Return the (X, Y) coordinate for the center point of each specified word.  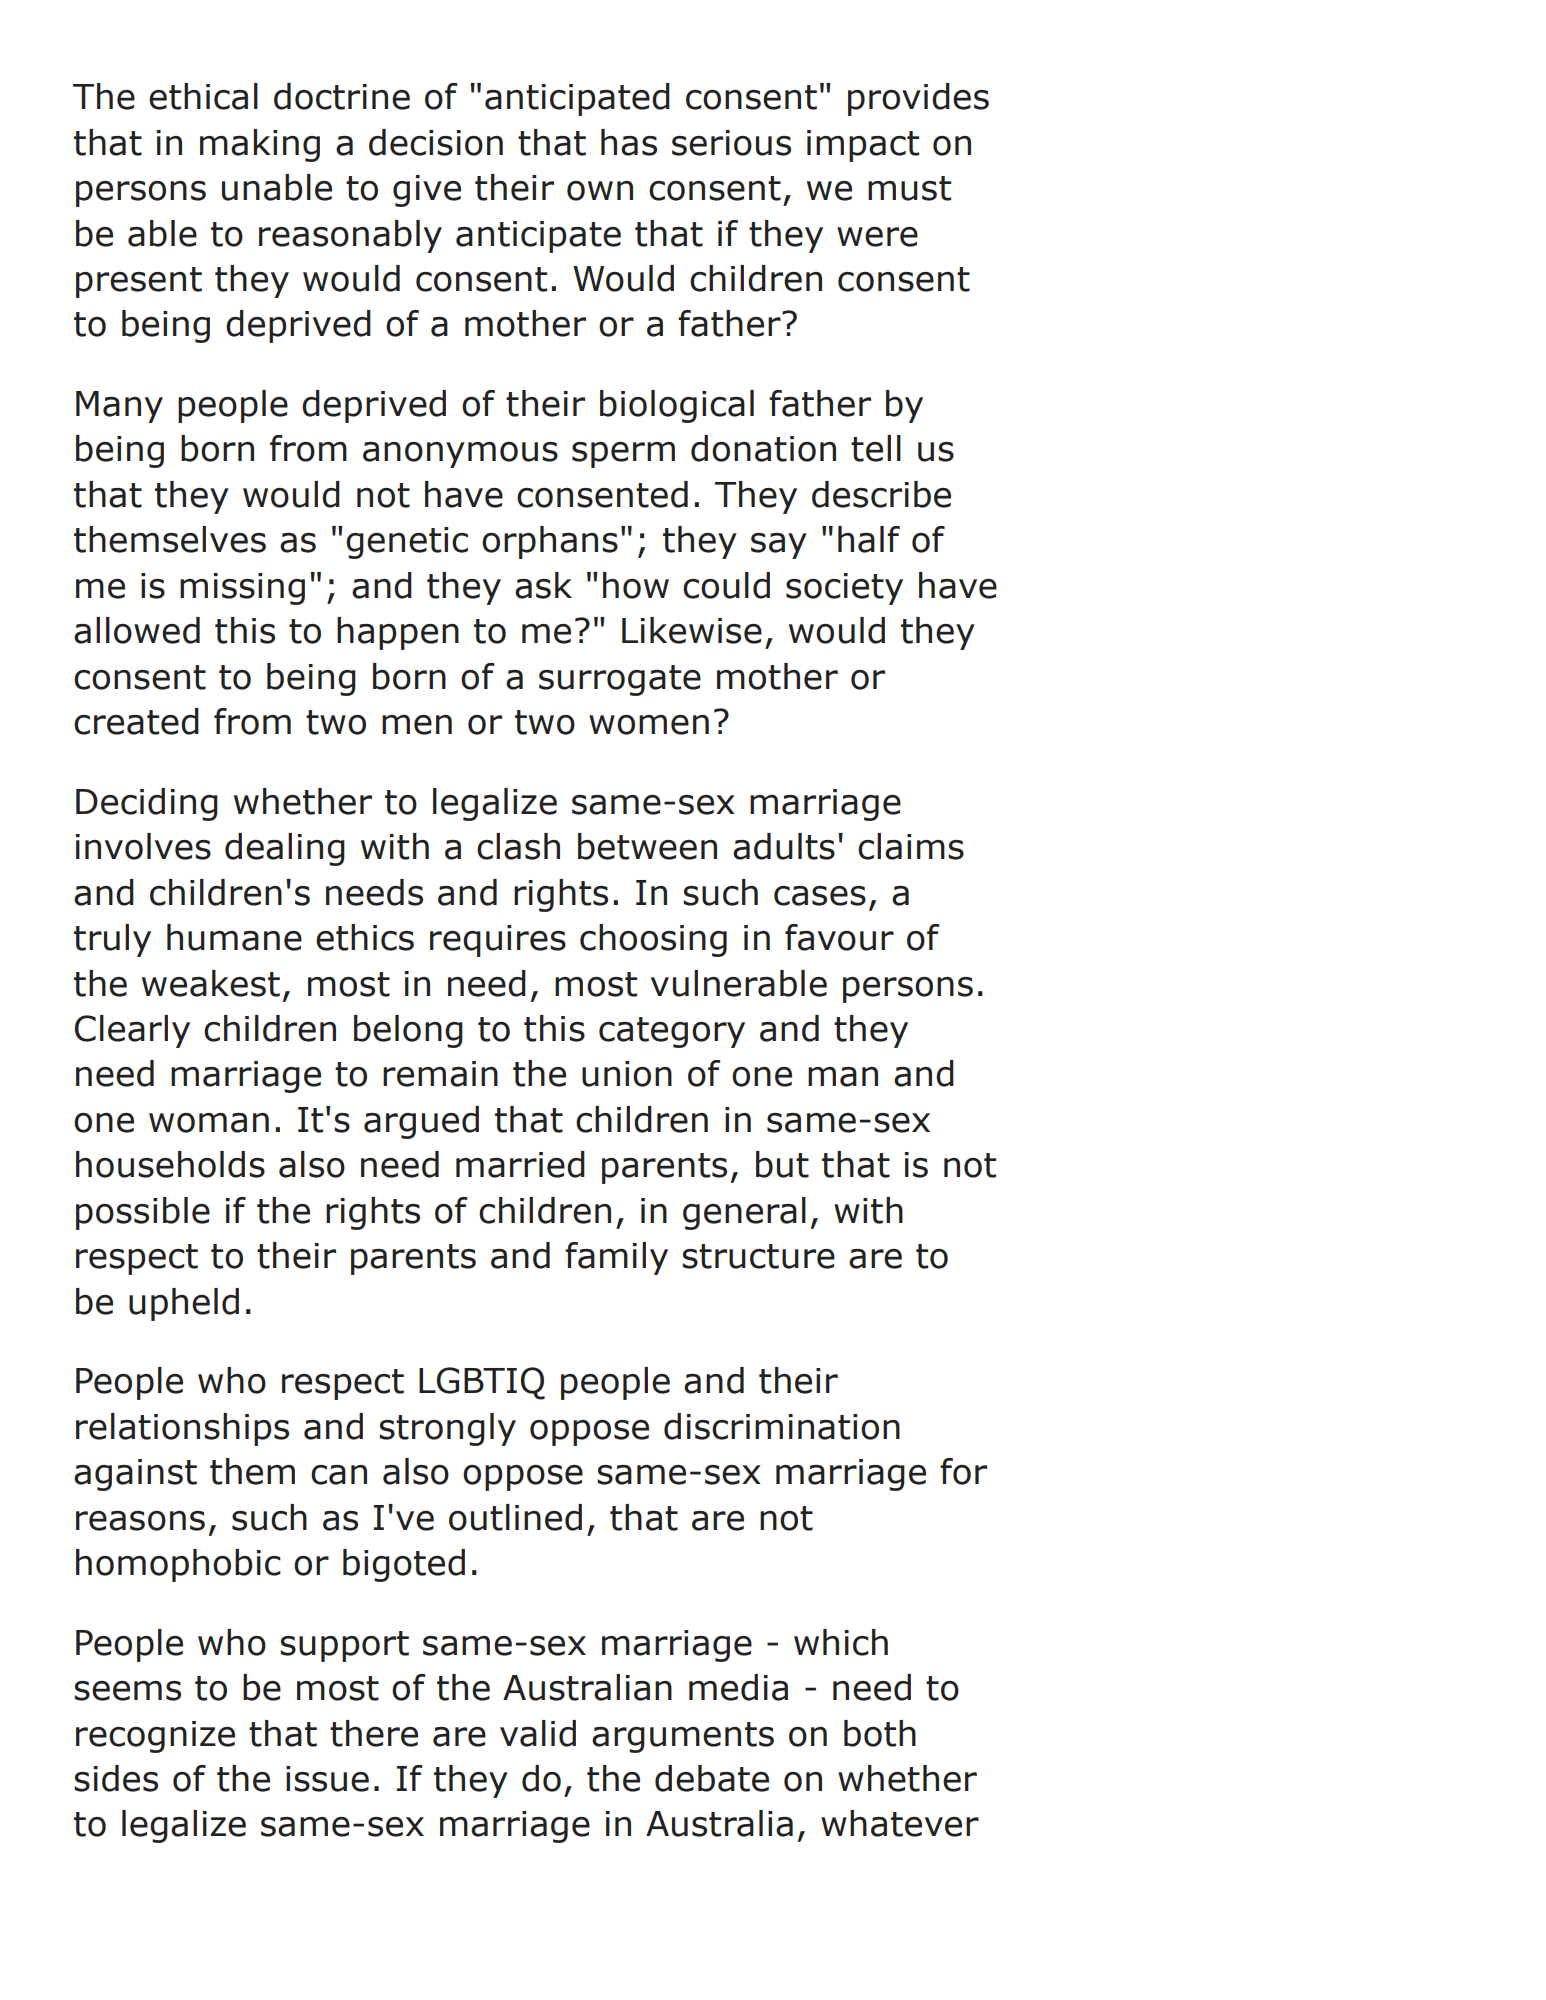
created (136, 721)
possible (143, 1213)
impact (863, 146)
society (844, 589)
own (600, 191)
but (782, 1164)
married (520, 1164)
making (260, 145)
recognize (155, 1737)
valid (538, 1733)
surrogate (620, 680)
